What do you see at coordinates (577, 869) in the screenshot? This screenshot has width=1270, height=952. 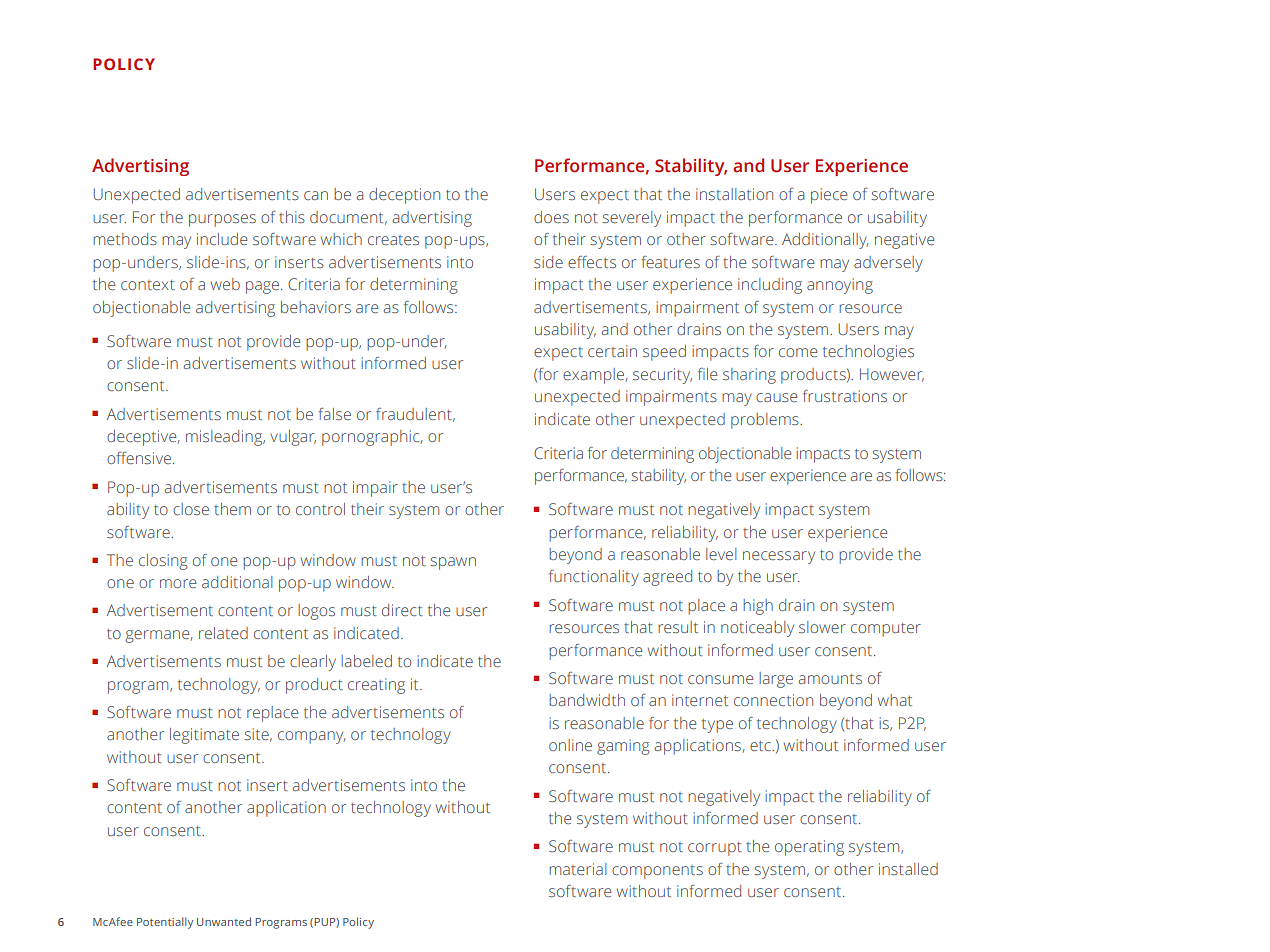 I see `material` at bounding box center [577, 869].
